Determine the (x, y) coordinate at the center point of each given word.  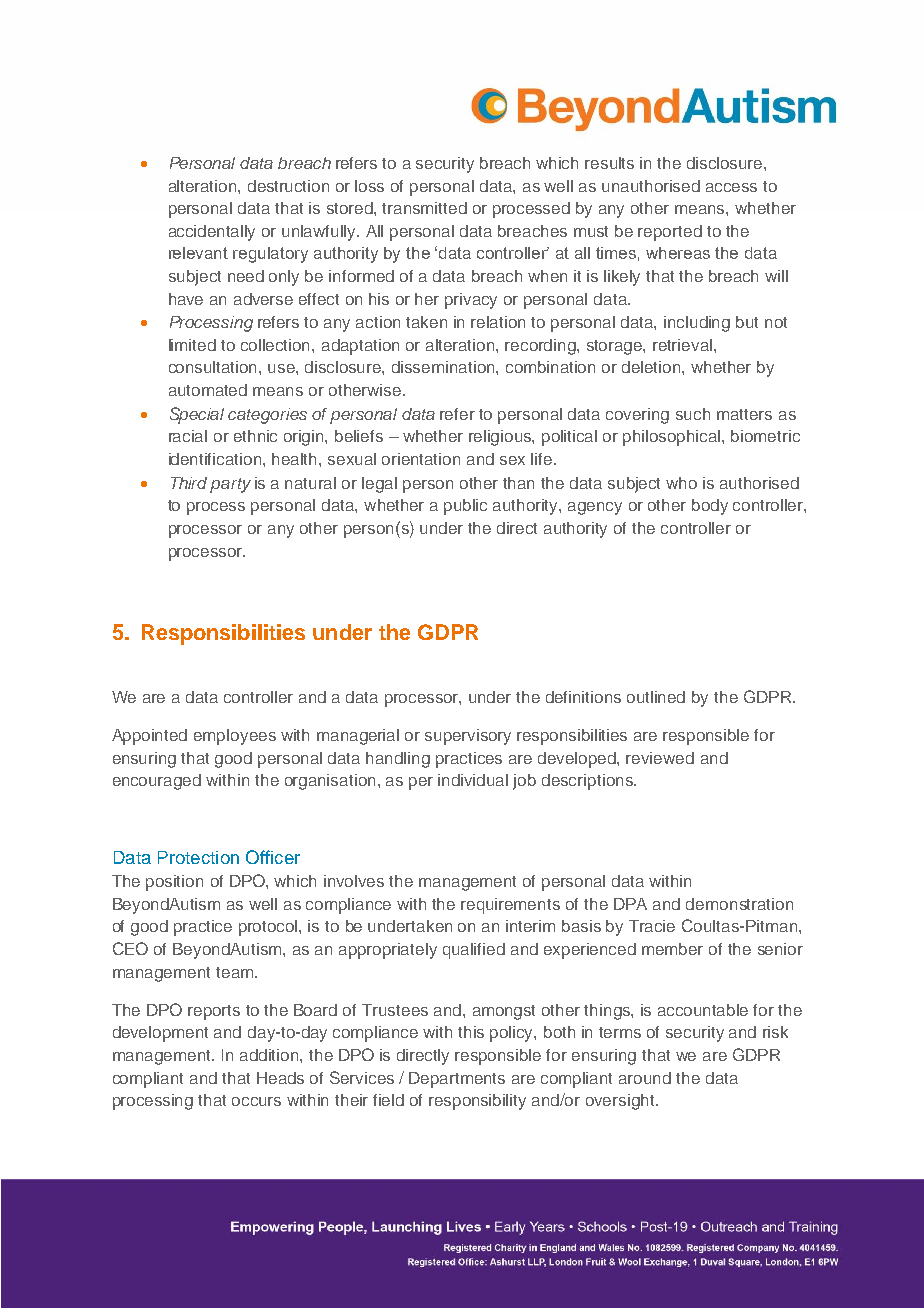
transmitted (424, 208)
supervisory (468, 737)
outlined (656, 697)
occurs (256, 1101)
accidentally (212, 233)
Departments (457, 1080)
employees (235, 737)
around (645, 1078)
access (731, 187)
